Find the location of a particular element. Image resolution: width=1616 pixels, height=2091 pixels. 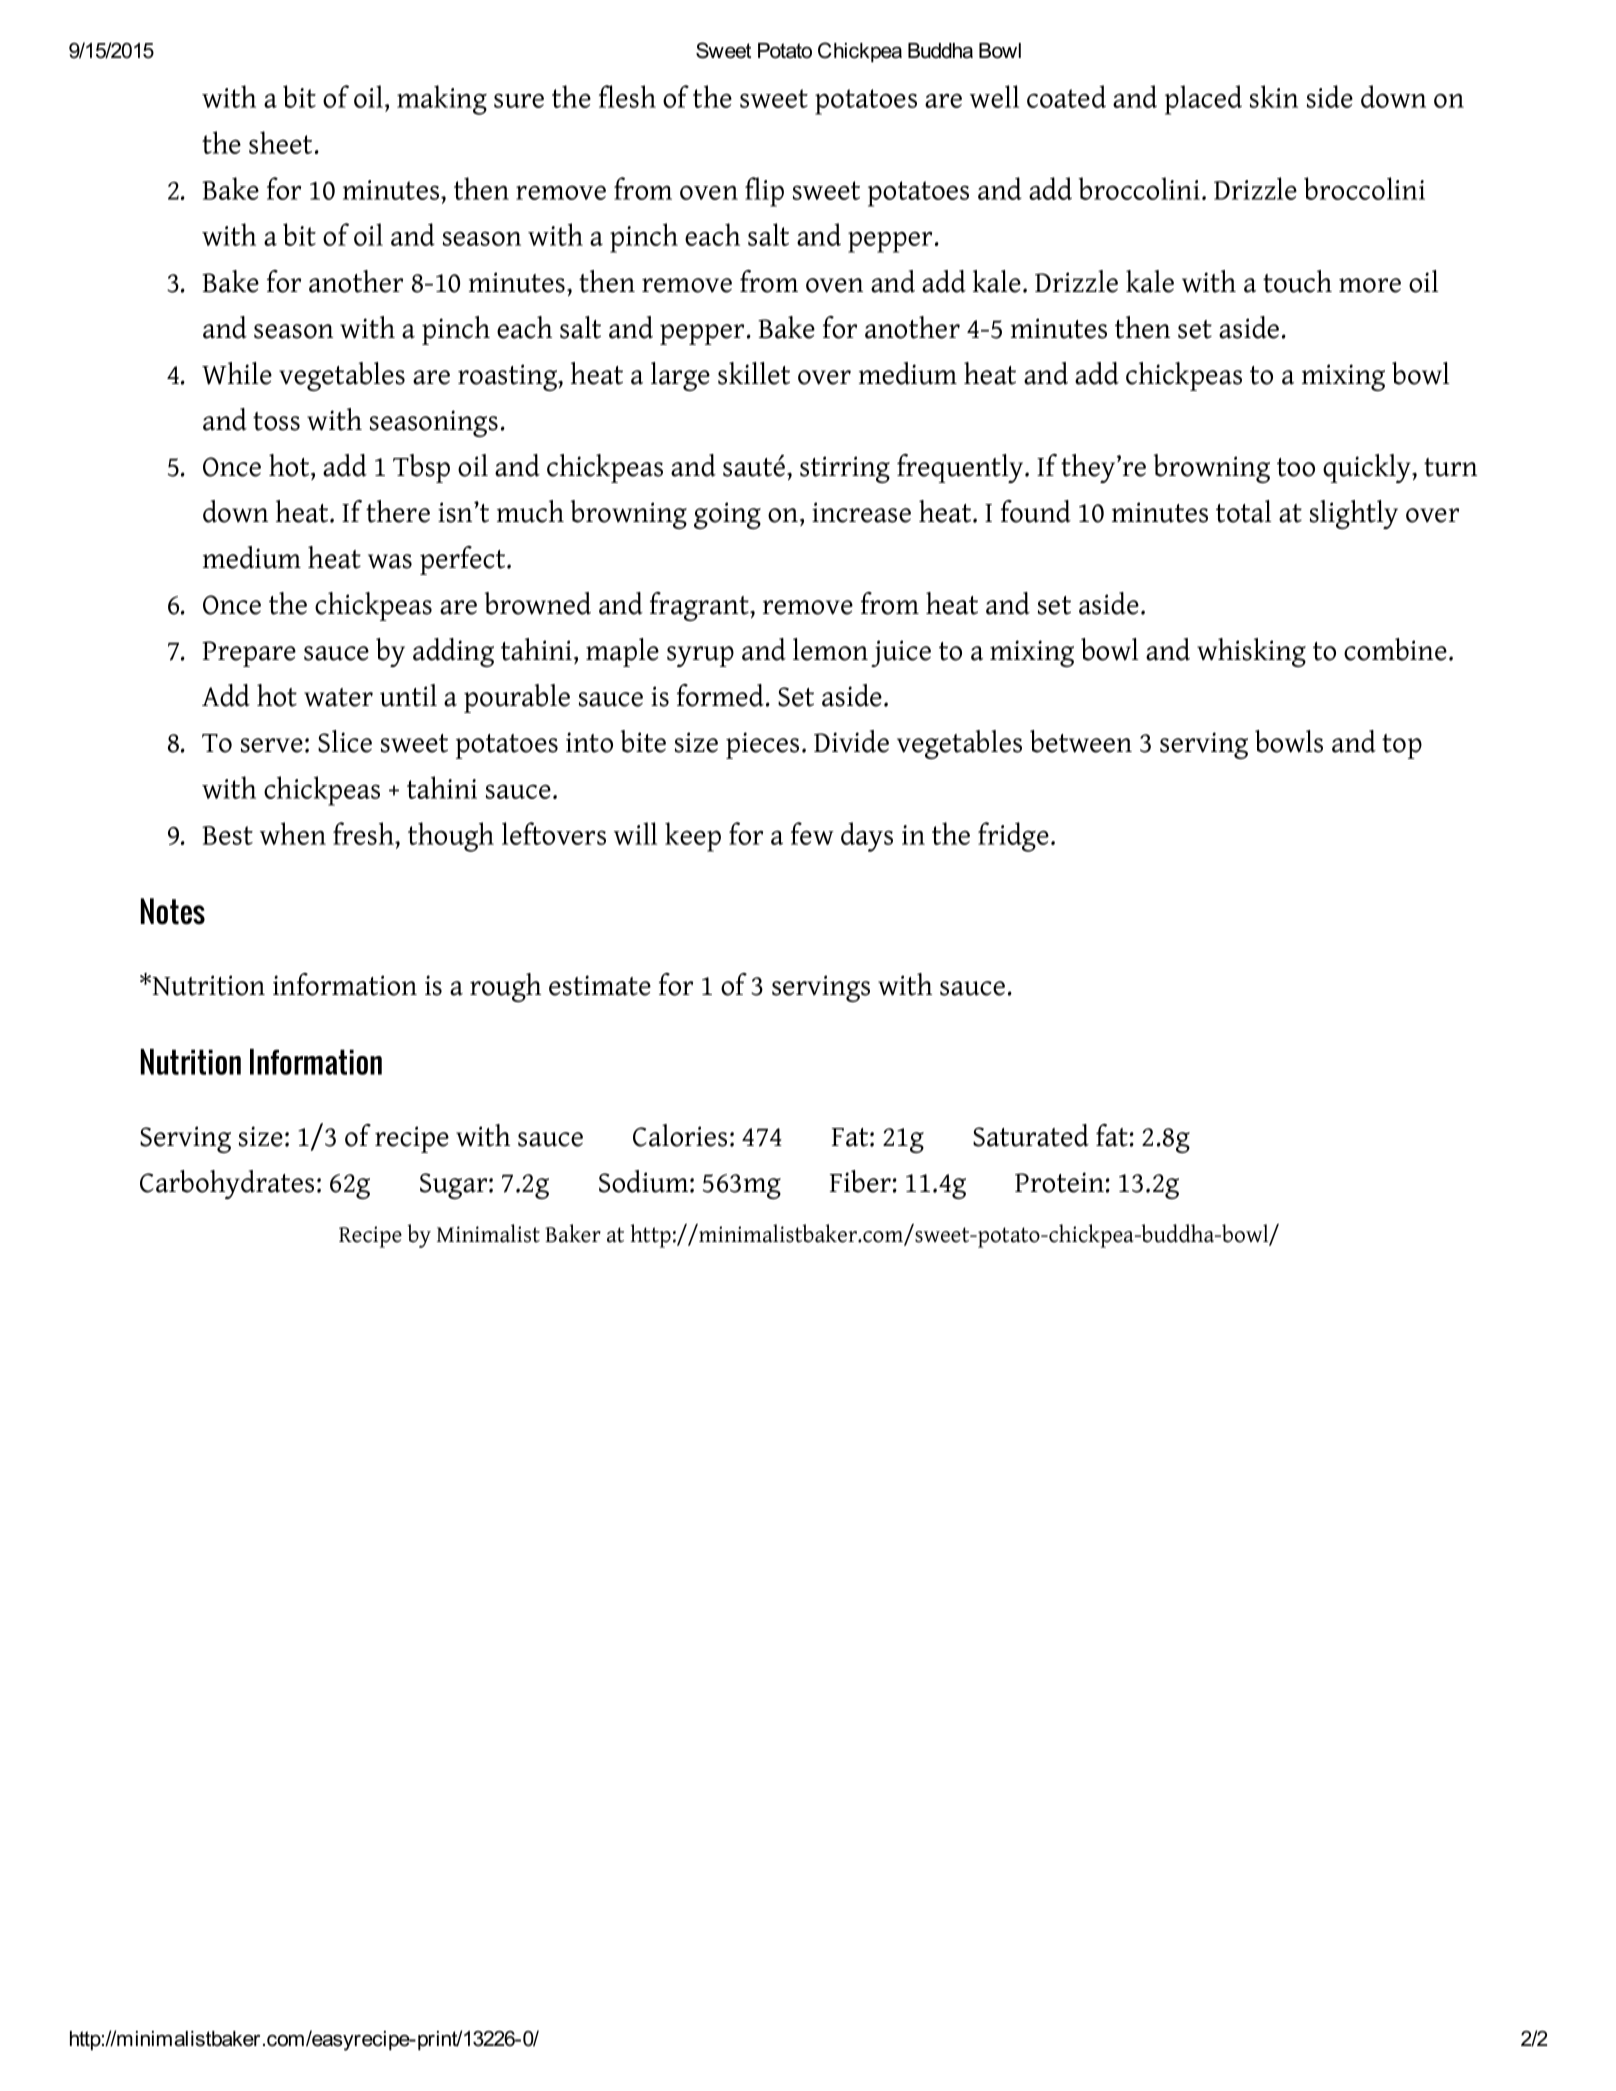

combine is located at coordinates (1395, 649).
